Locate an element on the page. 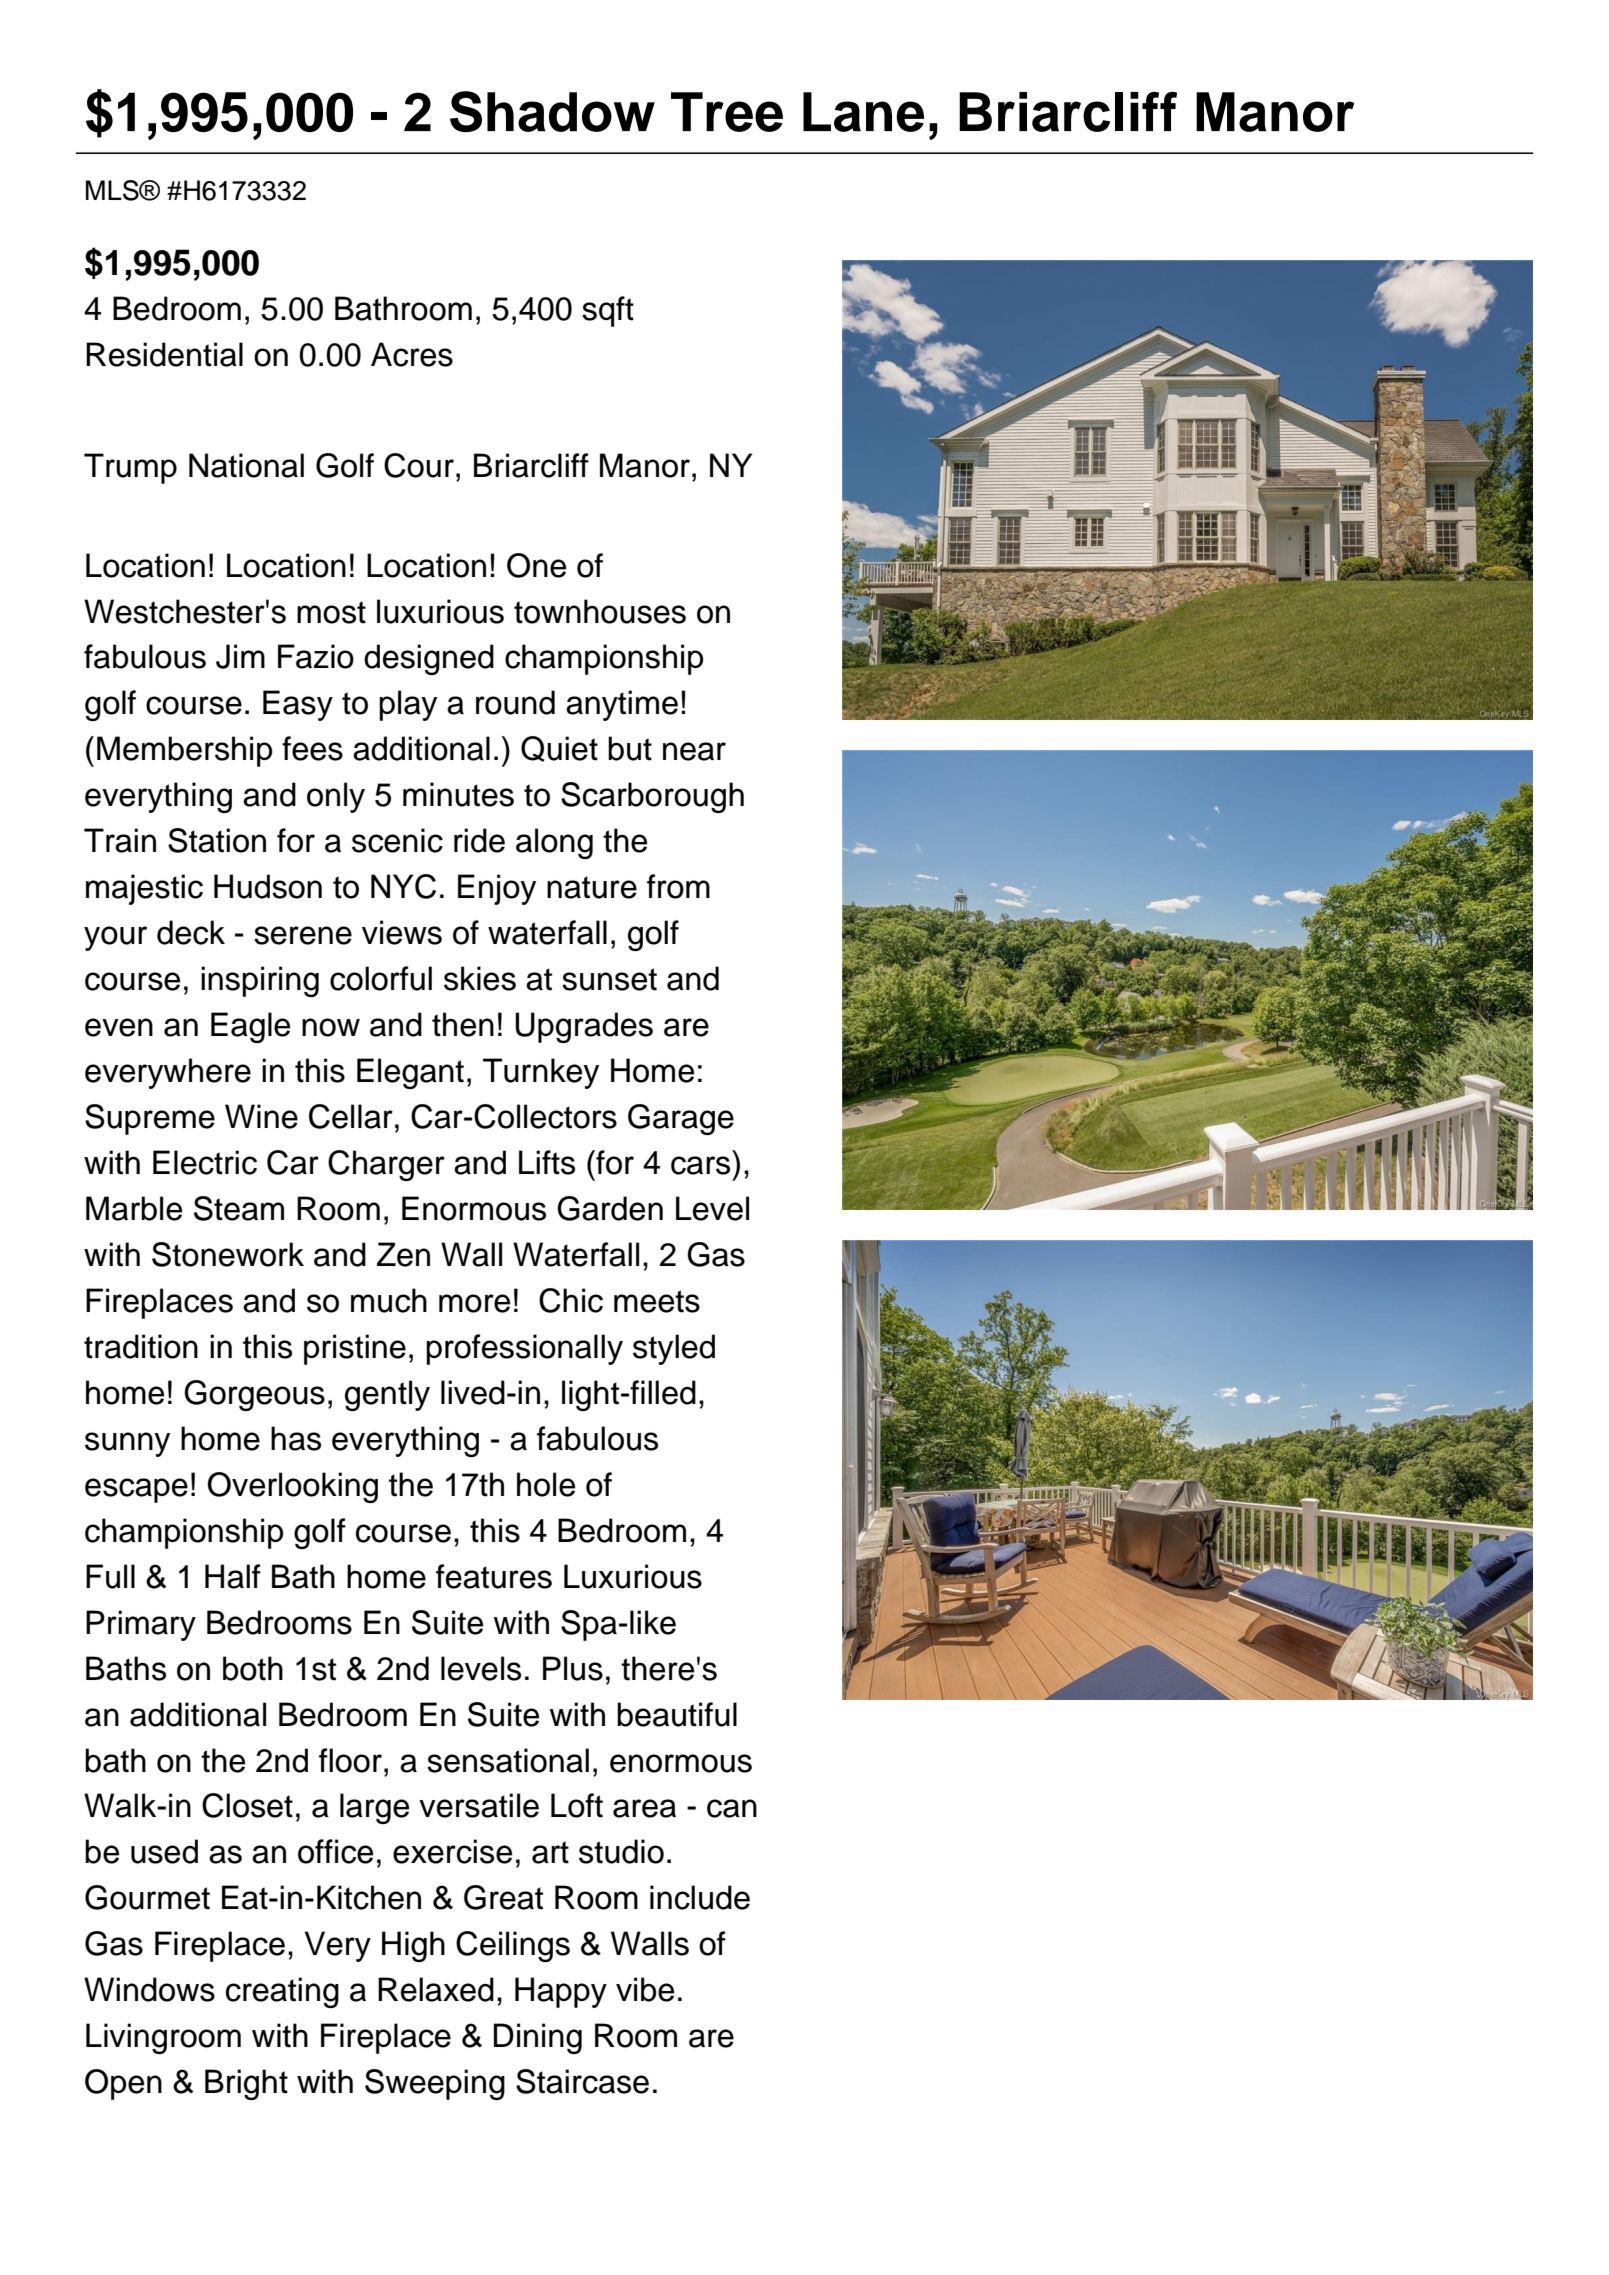 This image has width=1609, height=2275. beautiful is located at coordinates (677, 1714).
